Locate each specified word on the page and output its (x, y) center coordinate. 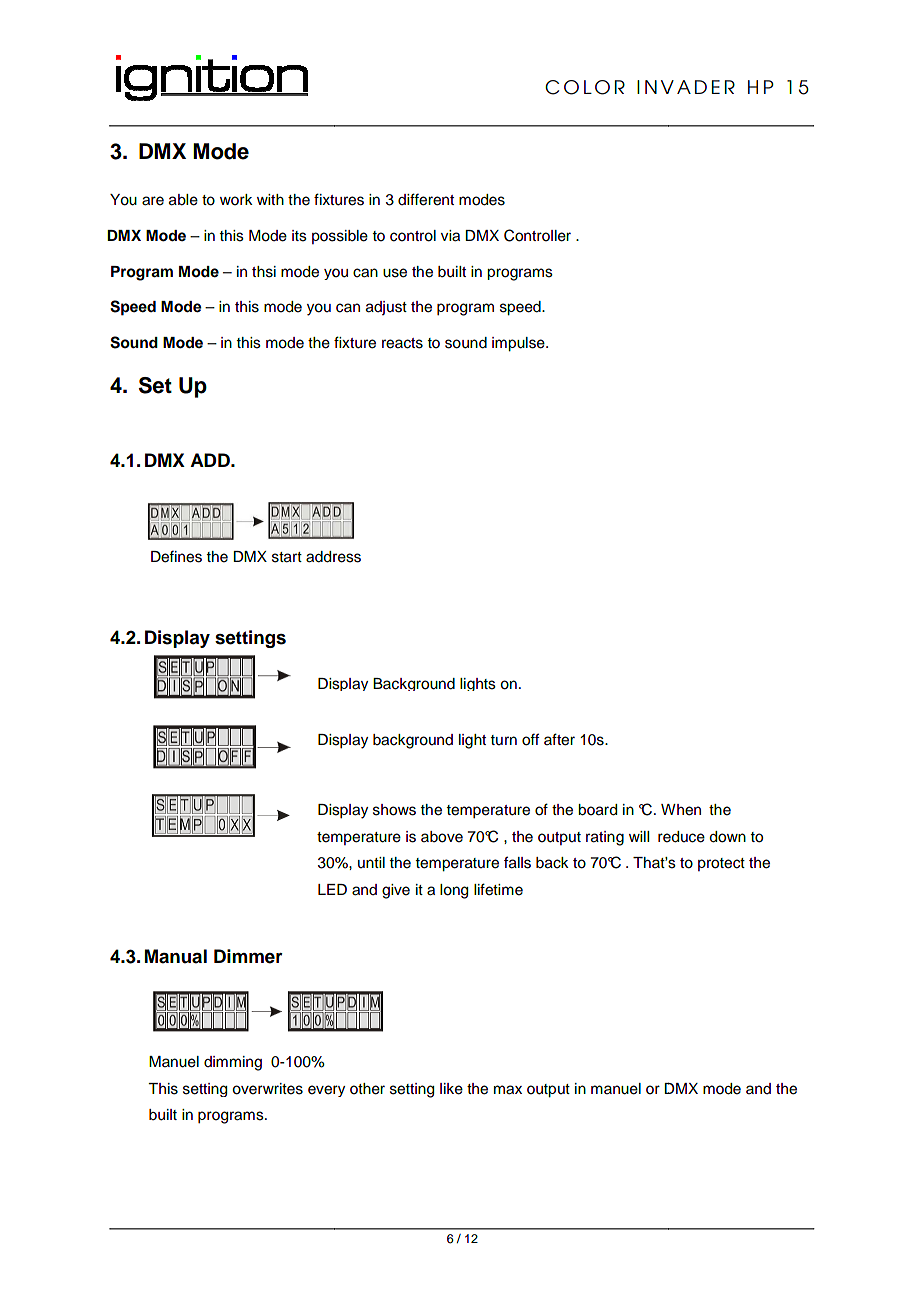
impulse (519, 344)
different (426, 199)
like (451, 1089)
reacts (402, 343)
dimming (233, 1063)
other (367, 1089)
